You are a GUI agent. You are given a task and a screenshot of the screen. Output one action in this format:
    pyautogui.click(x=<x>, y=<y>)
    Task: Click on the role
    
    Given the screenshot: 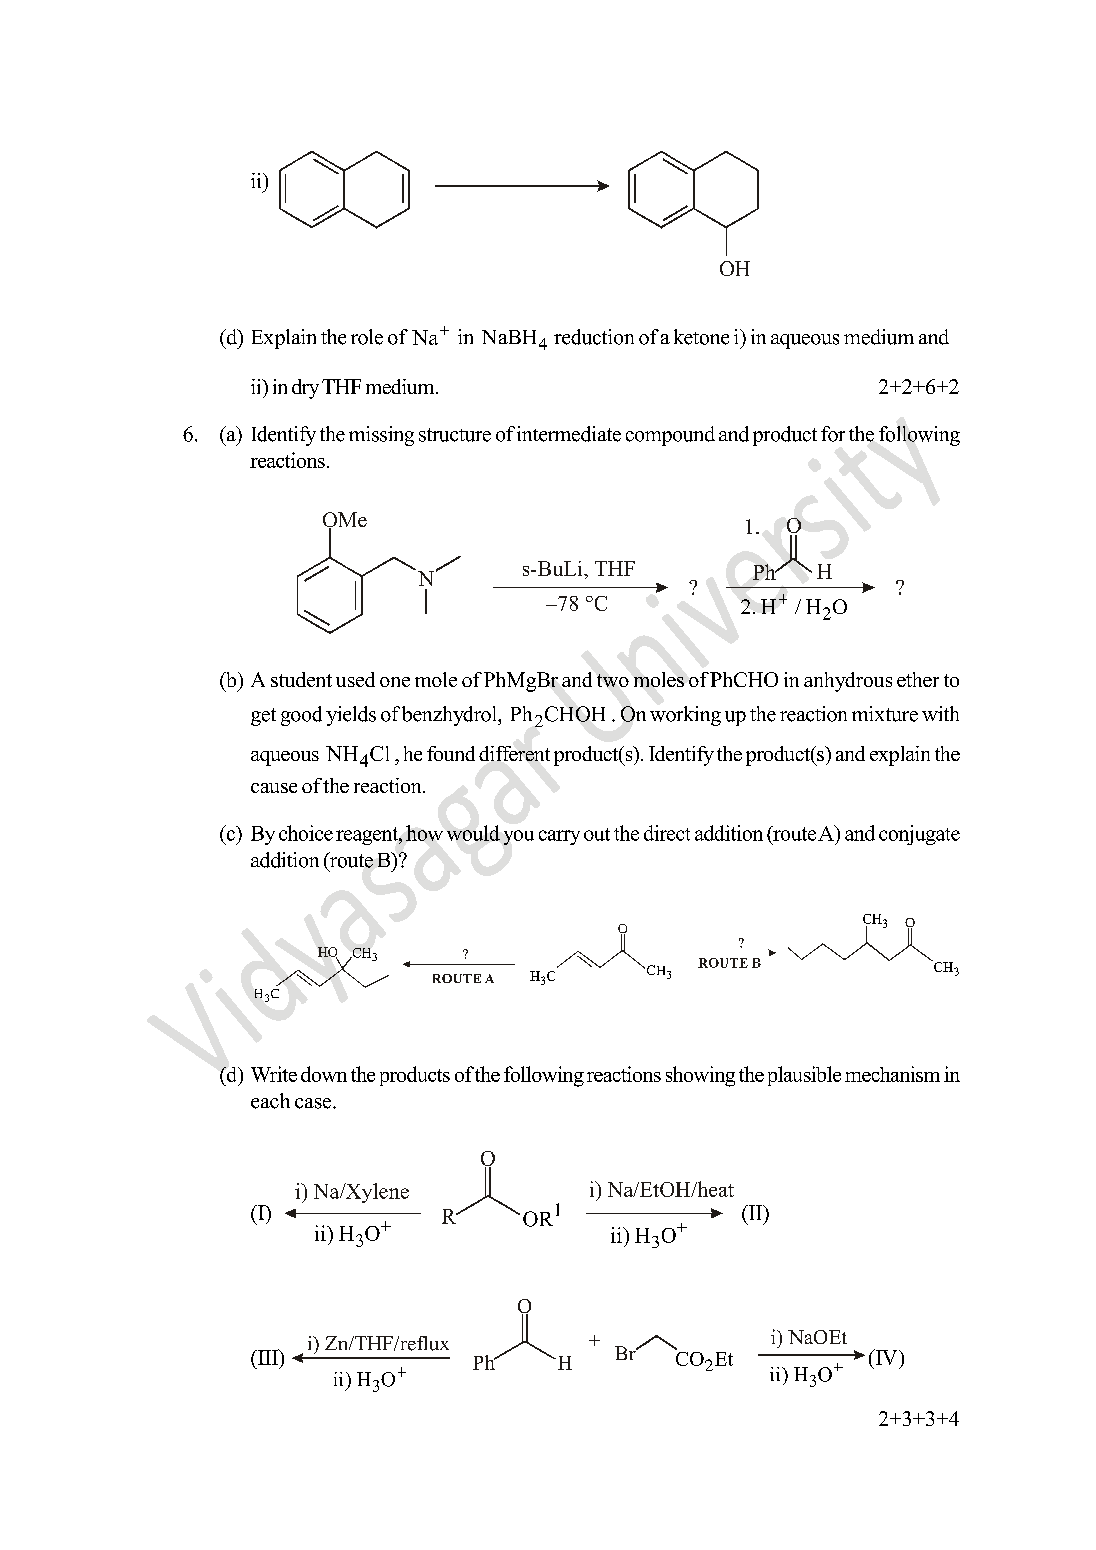 What is the action you would take?
    pyautogui.click(x=367, y=337)
